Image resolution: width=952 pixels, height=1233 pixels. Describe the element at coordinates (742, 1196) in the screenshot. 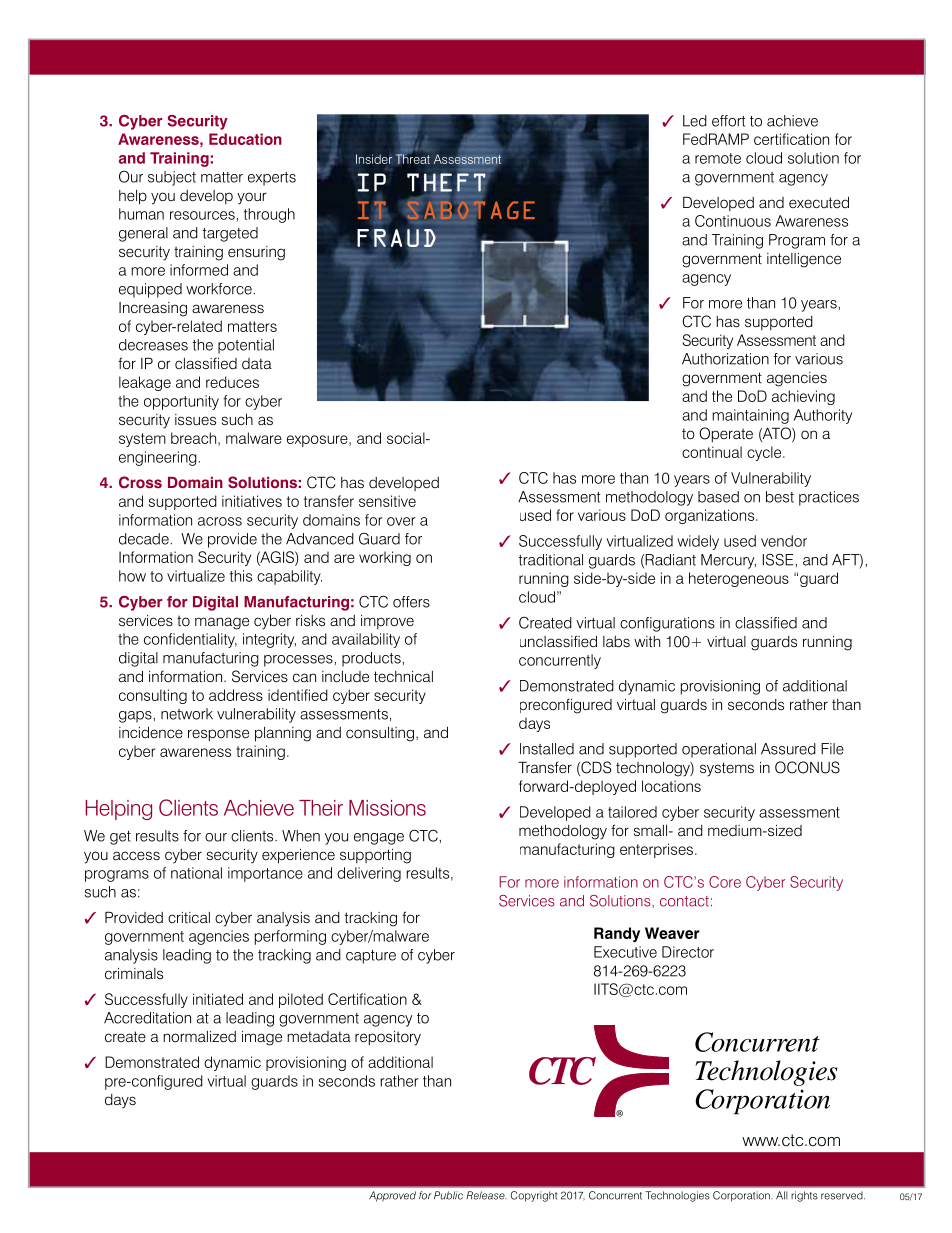

I see `Corporation` at that location.
